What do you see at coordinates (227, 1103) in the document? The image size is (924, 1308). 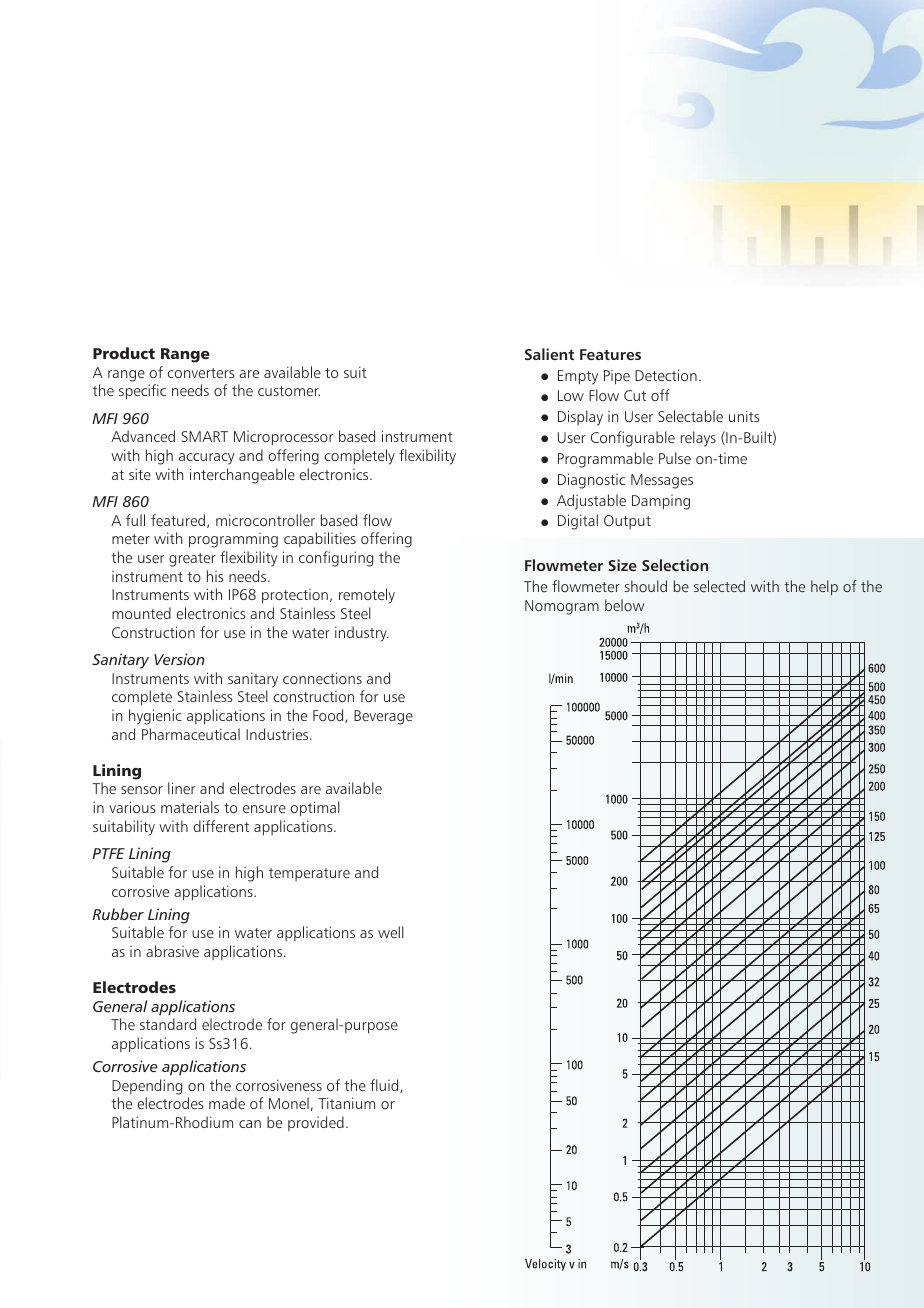 I see `made` at bounding box center [227, 1103].
